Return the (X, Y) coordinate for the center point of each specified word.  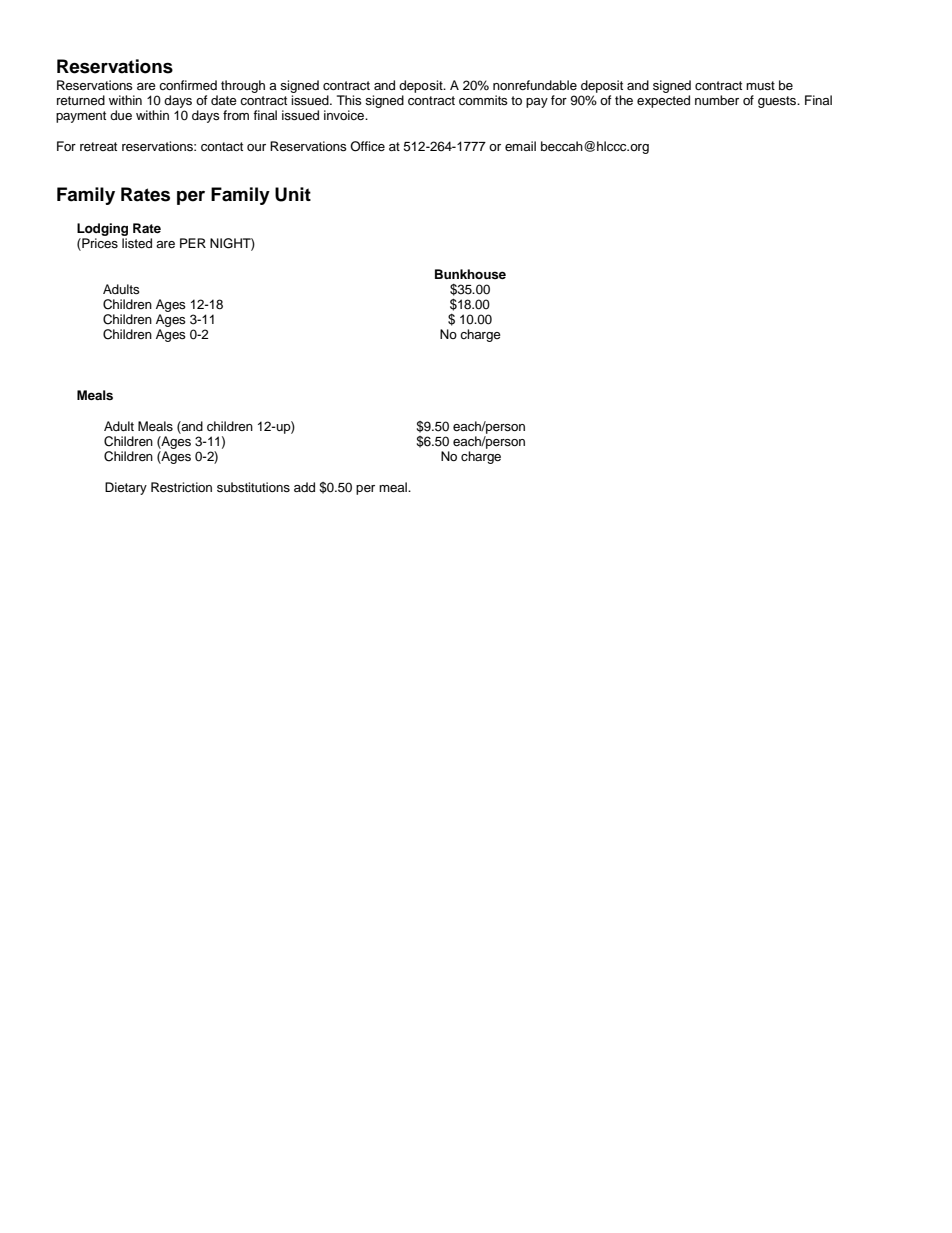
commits (483, 100)
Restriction (181, 487)
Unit (293, 194)
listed (137, 243)
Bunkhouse (470, 274)
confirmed (188, 85)
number (717, 100)
